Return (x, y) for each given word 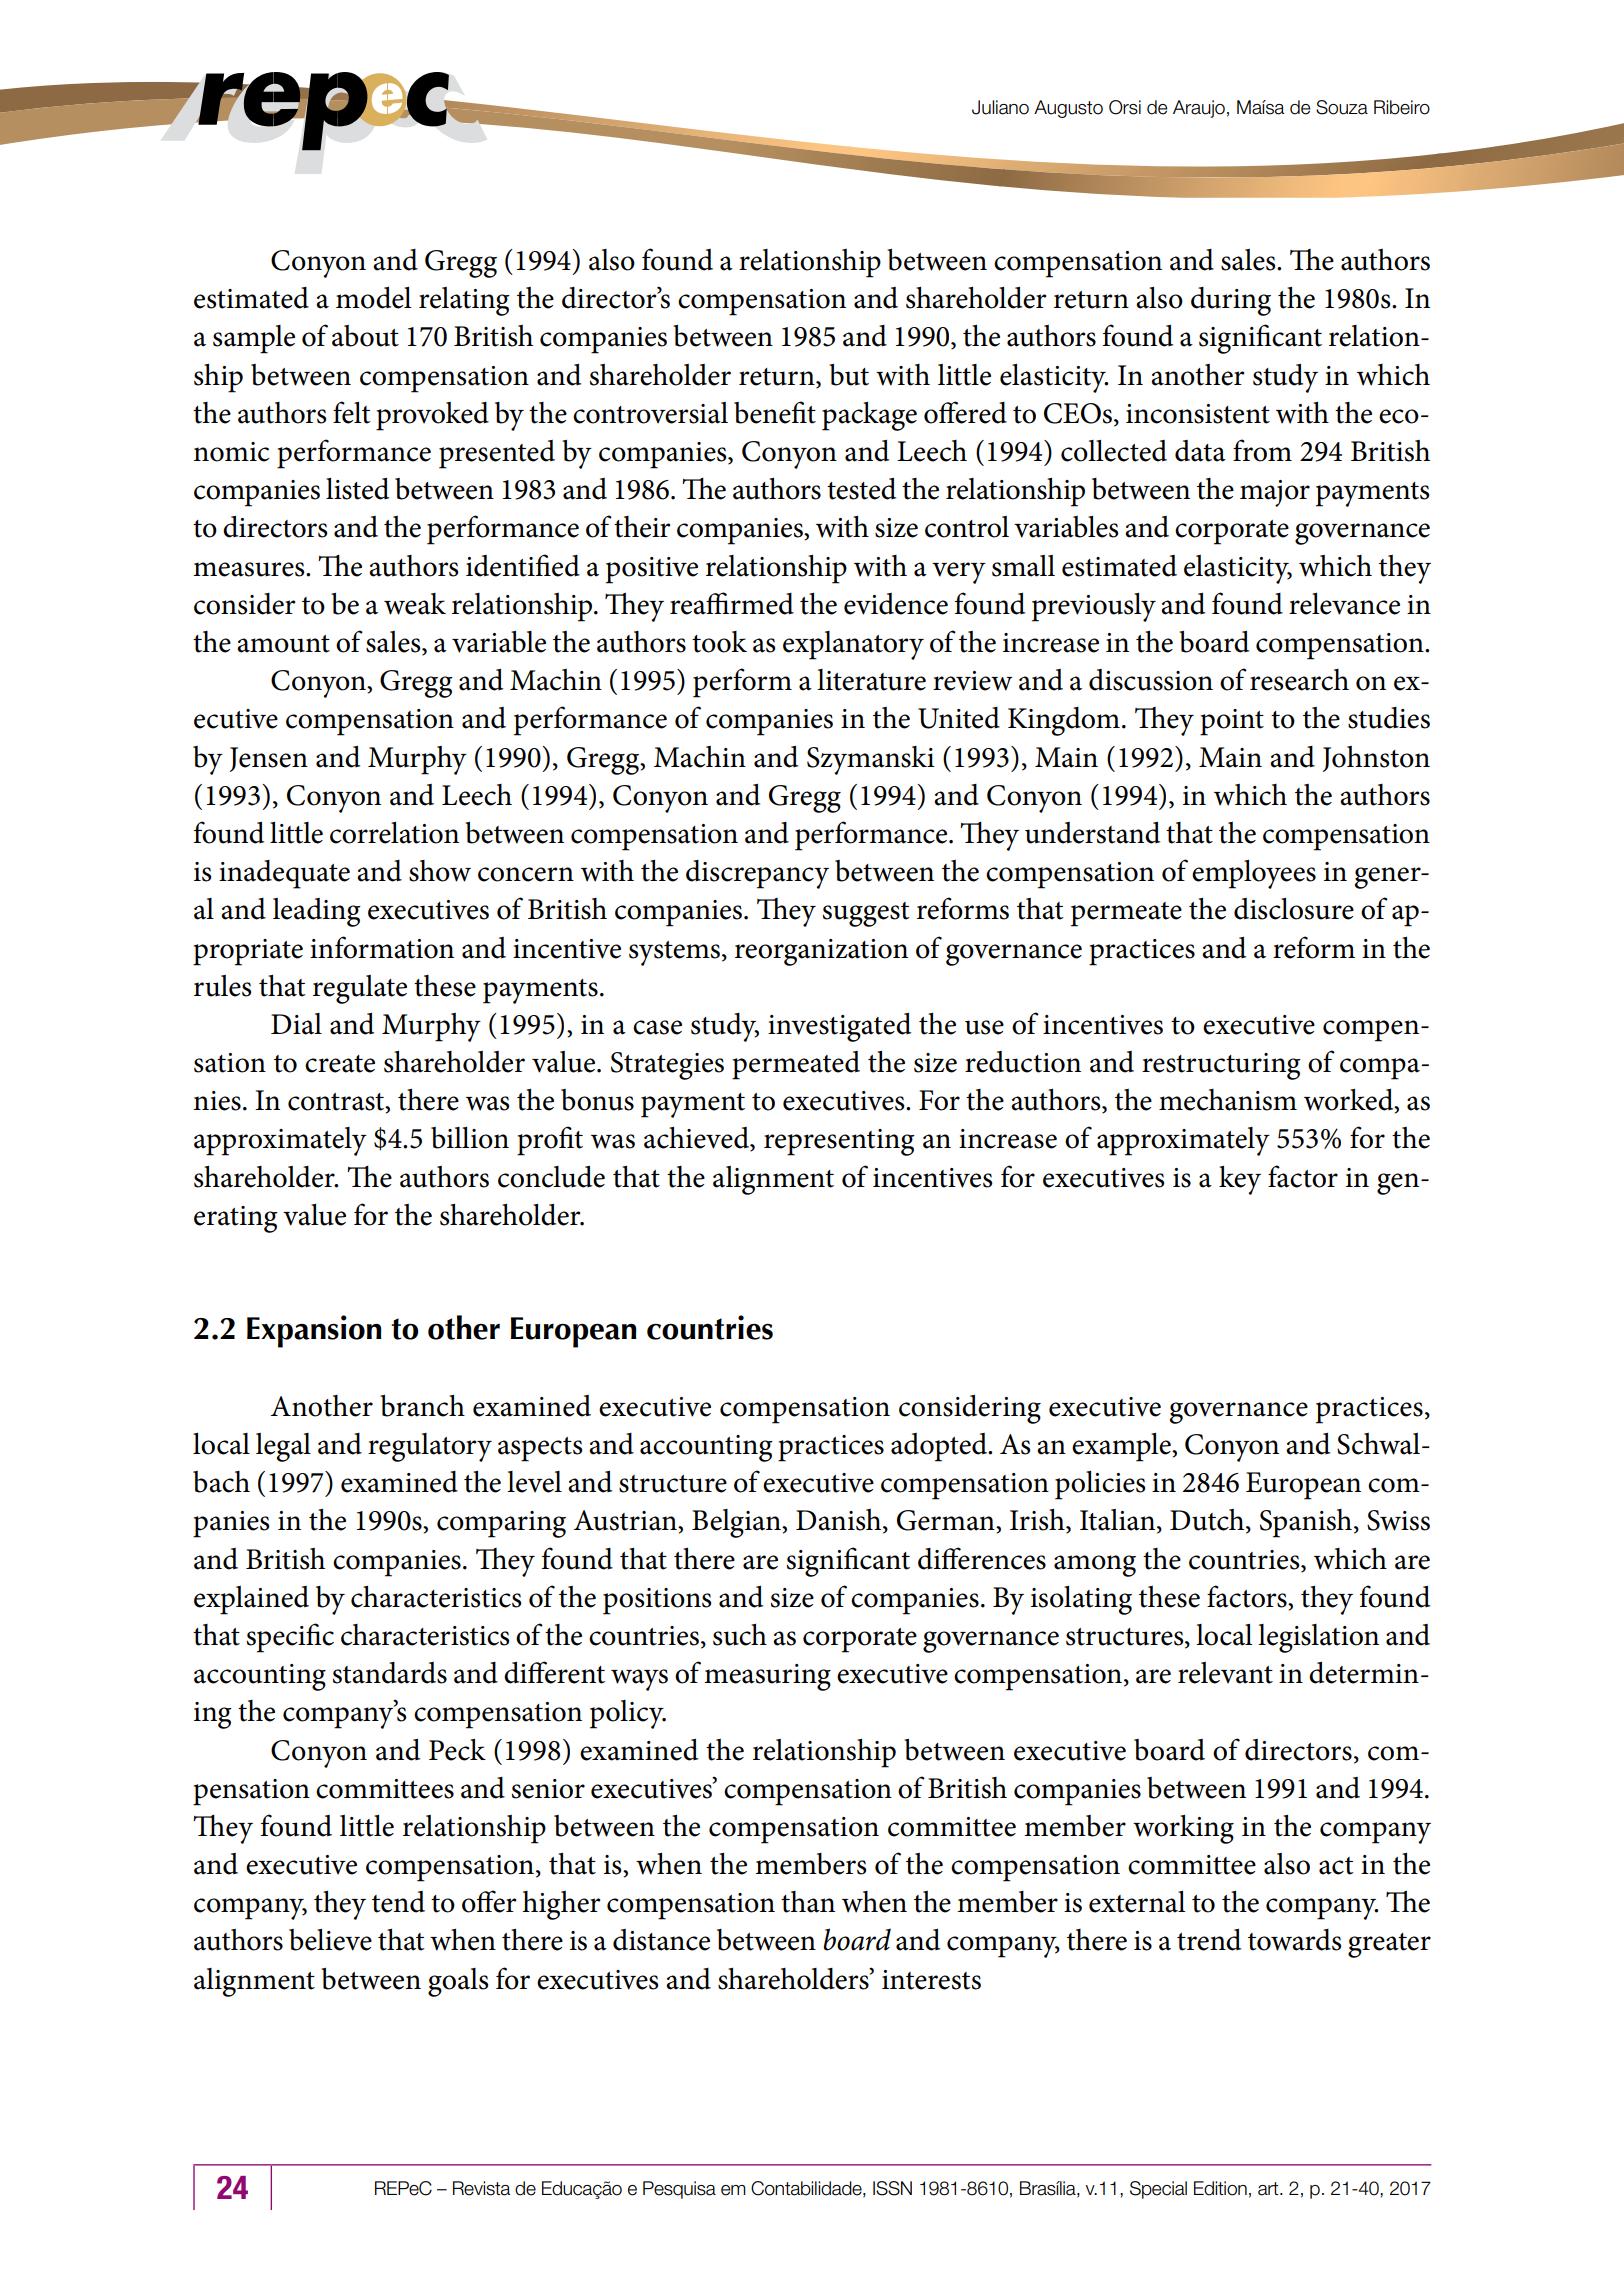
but (849, 375)
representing (839, 1142)
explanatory (853, 645)
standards (390, 1673)
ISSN (892, 2188)
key (1240, 1180)
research (1299, 680)
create (340, 1064)
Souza (1342, 107)
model (374, 298)
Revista (481, 2188)
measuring (767, 1677)
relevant (1225, 1673)
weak (415, 604)
